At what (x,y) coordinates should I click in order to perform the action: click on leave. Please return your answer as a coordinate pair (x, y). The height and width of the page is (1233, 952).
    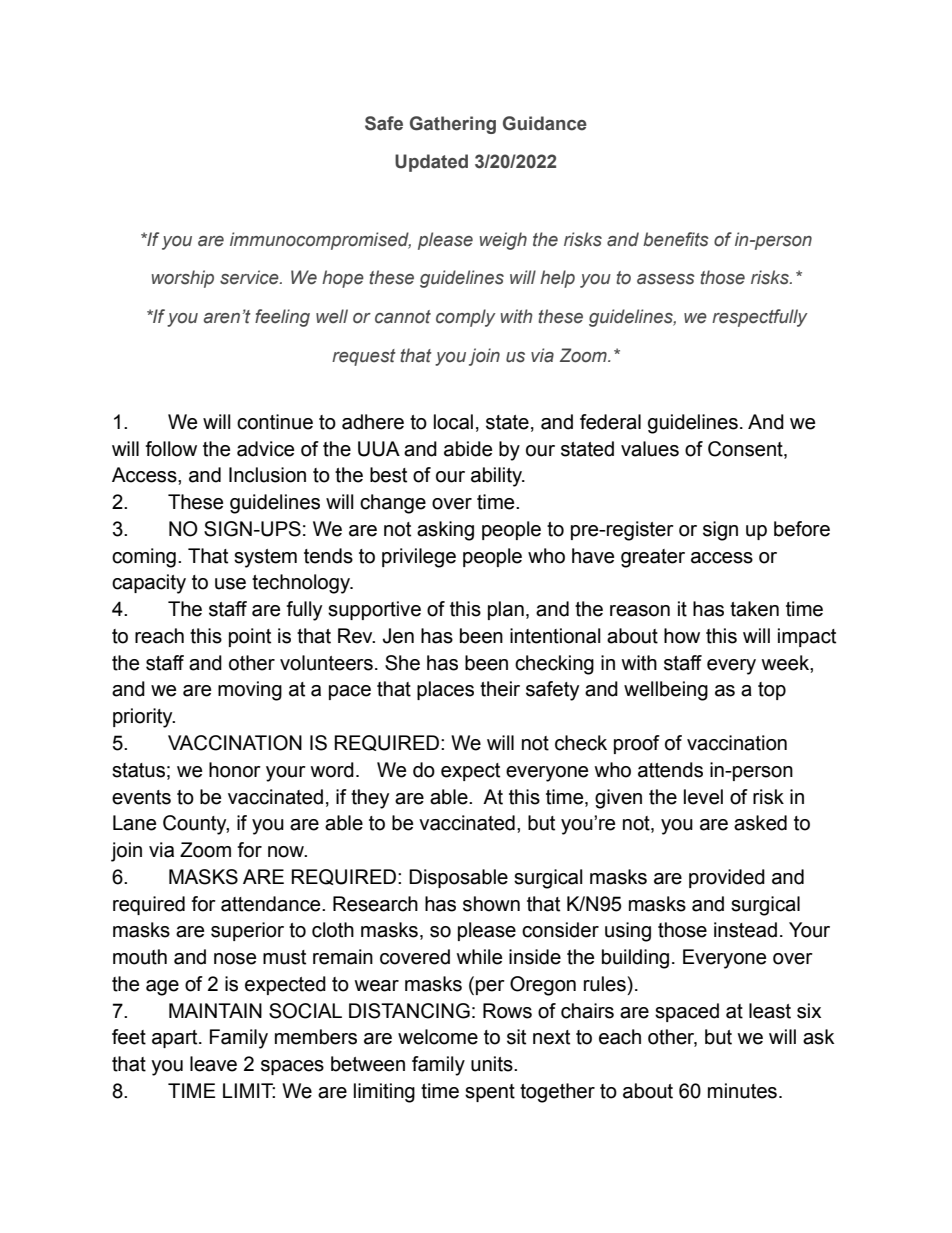
    Looking at the image, I should click on (213, 1064).
